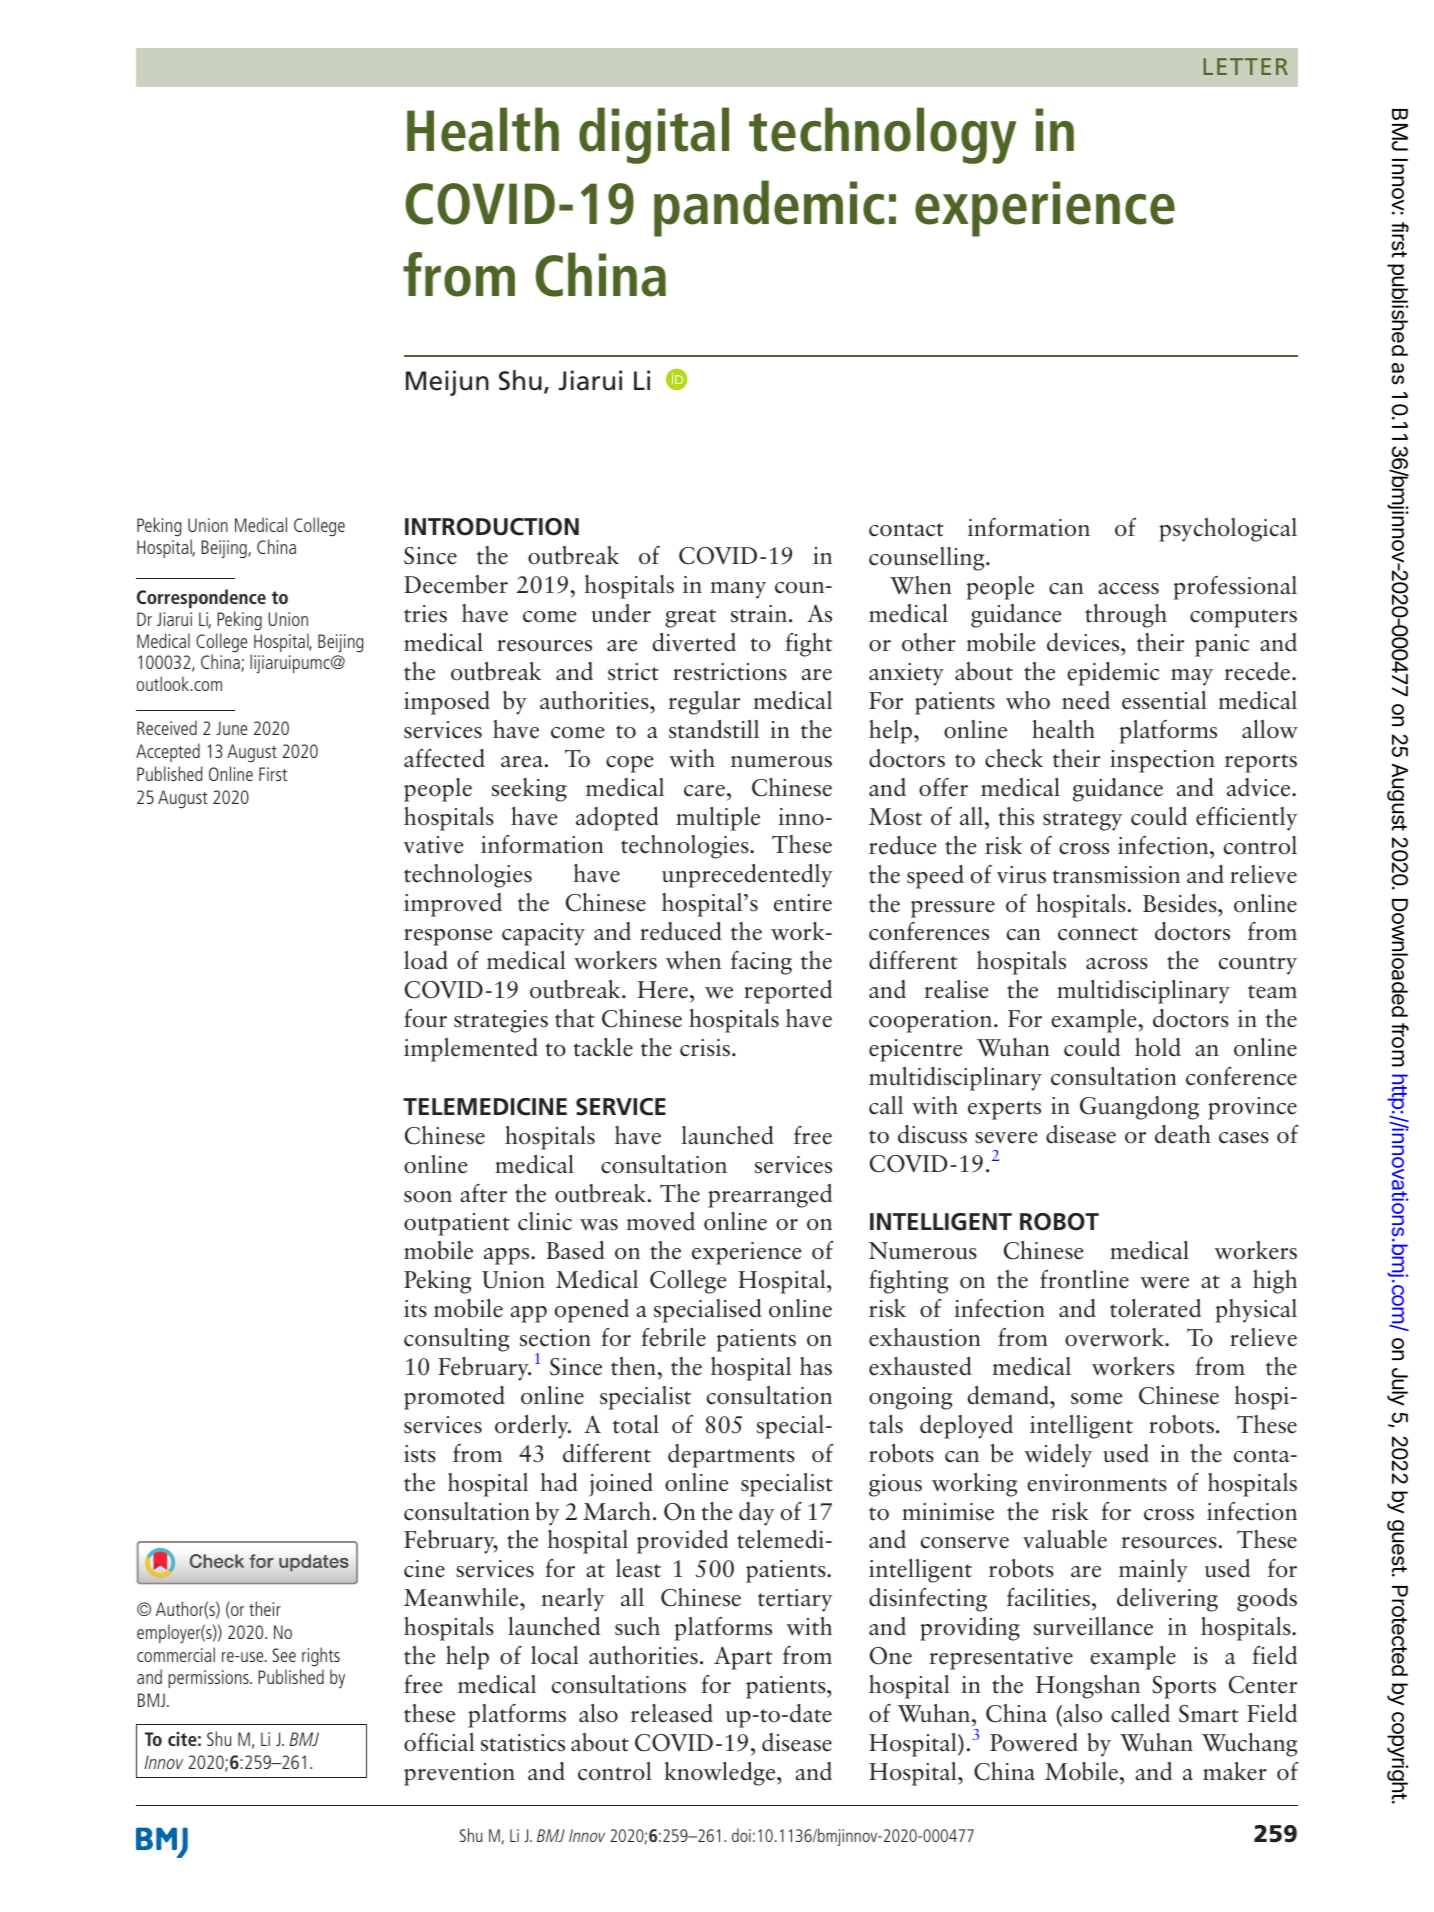  Describe the element at coordinates (672, 1713) in the screenshot. I see `released` at that location.
